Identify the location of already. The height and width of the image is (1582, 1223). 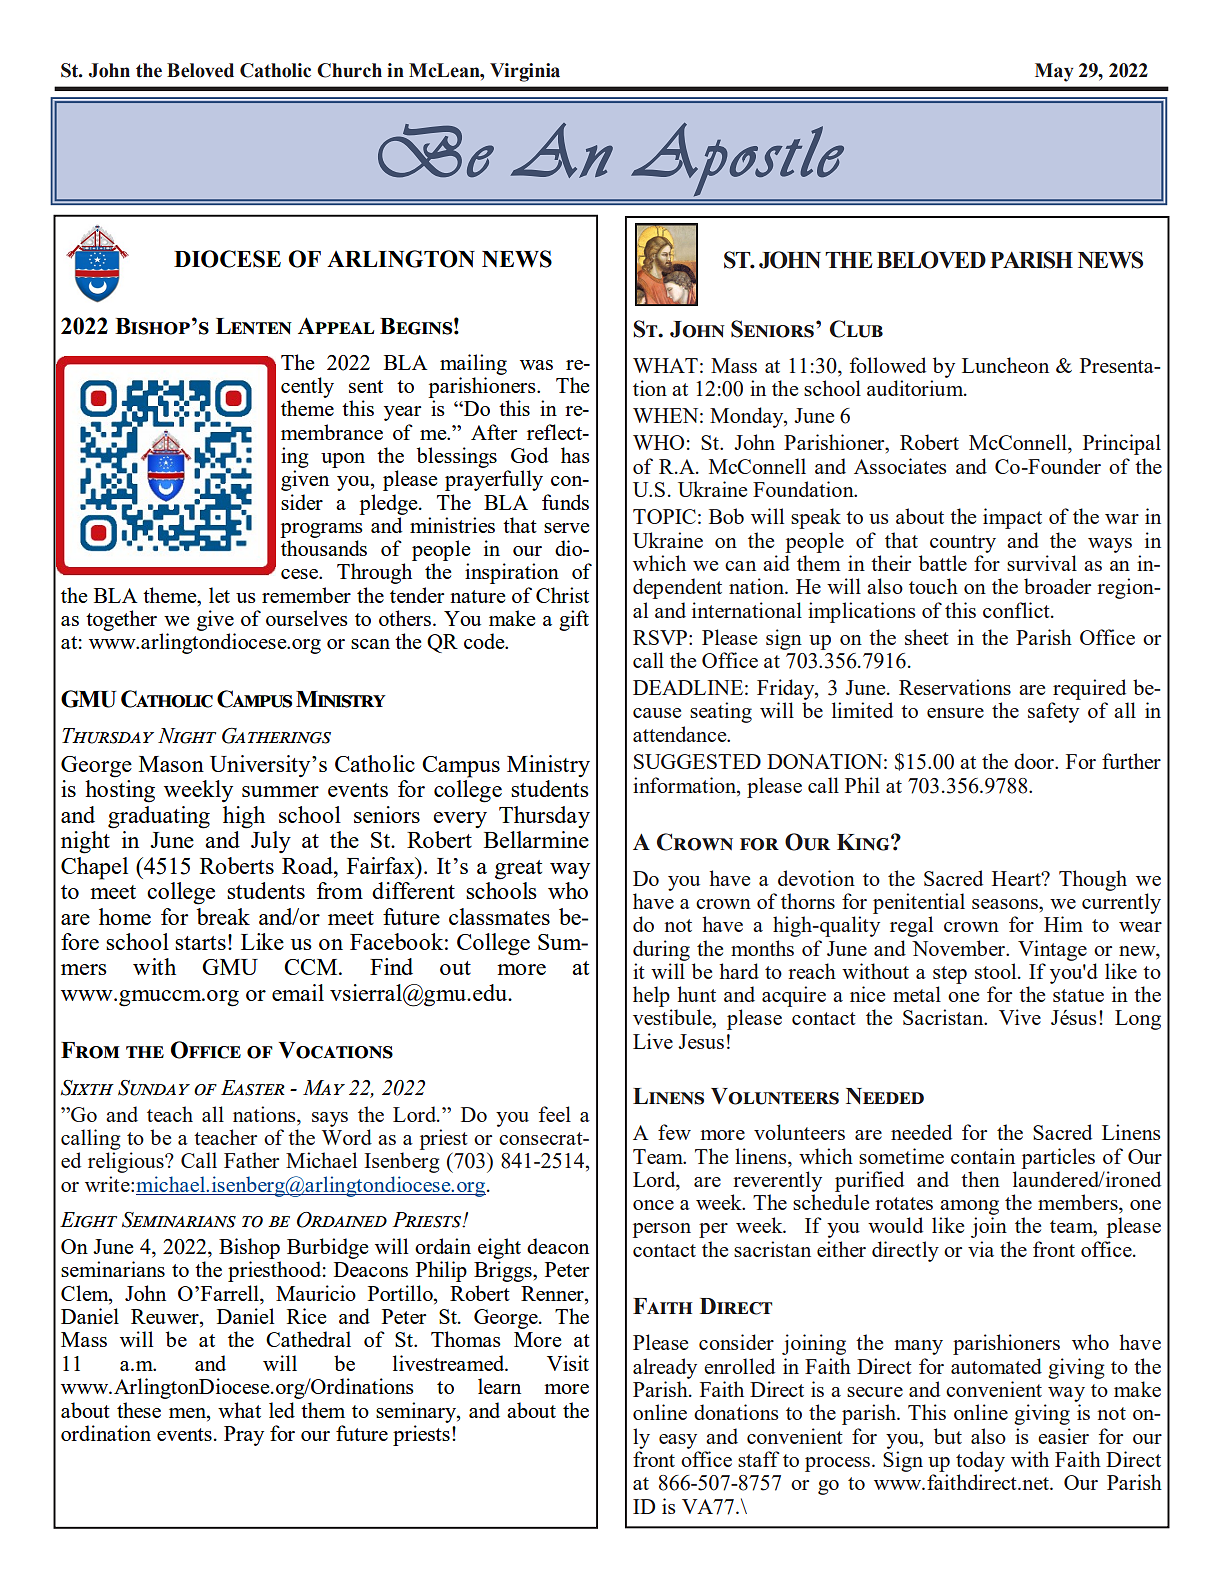
(665, 1368).
